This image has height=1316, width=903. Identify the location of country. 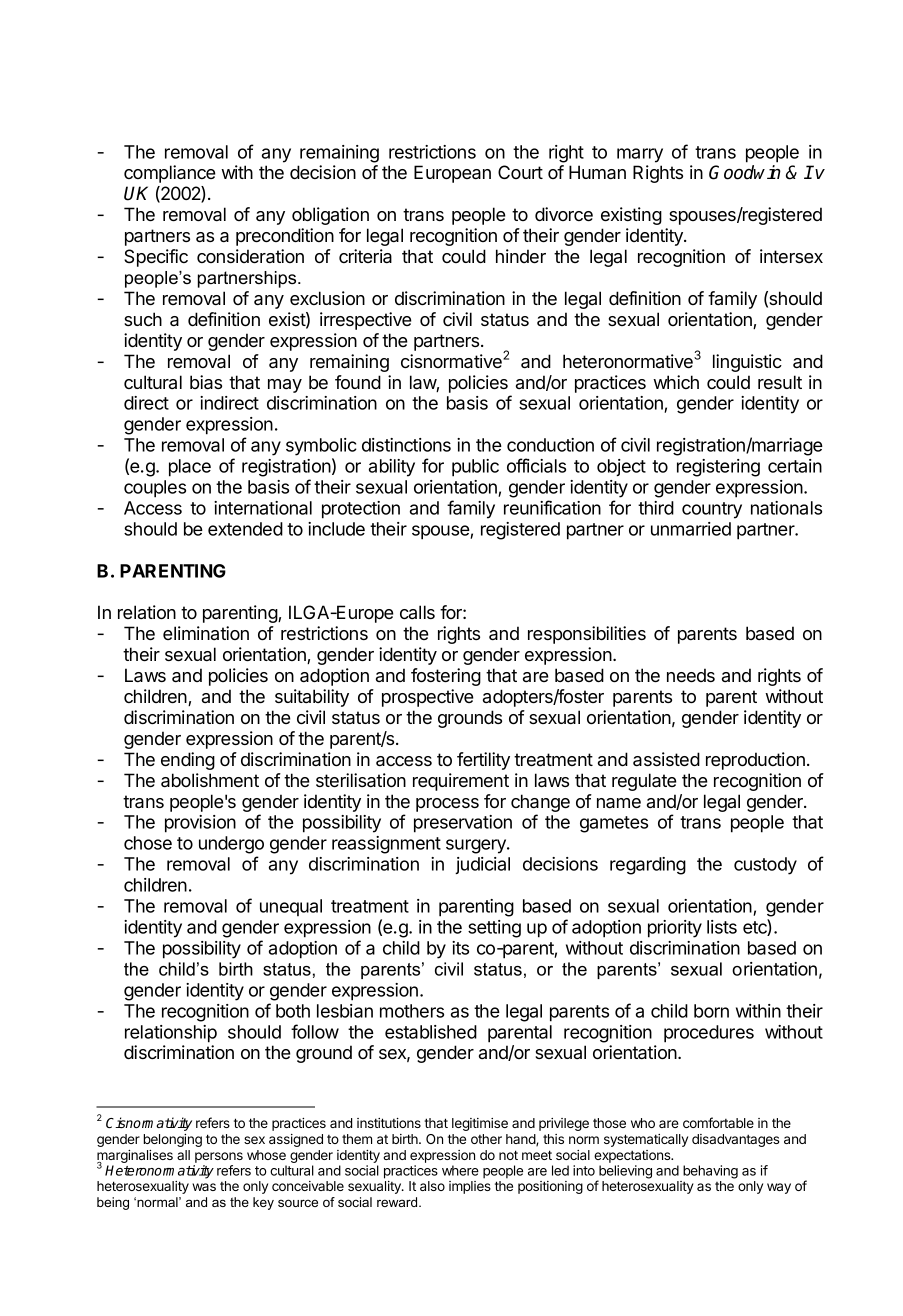
(712, 510).
